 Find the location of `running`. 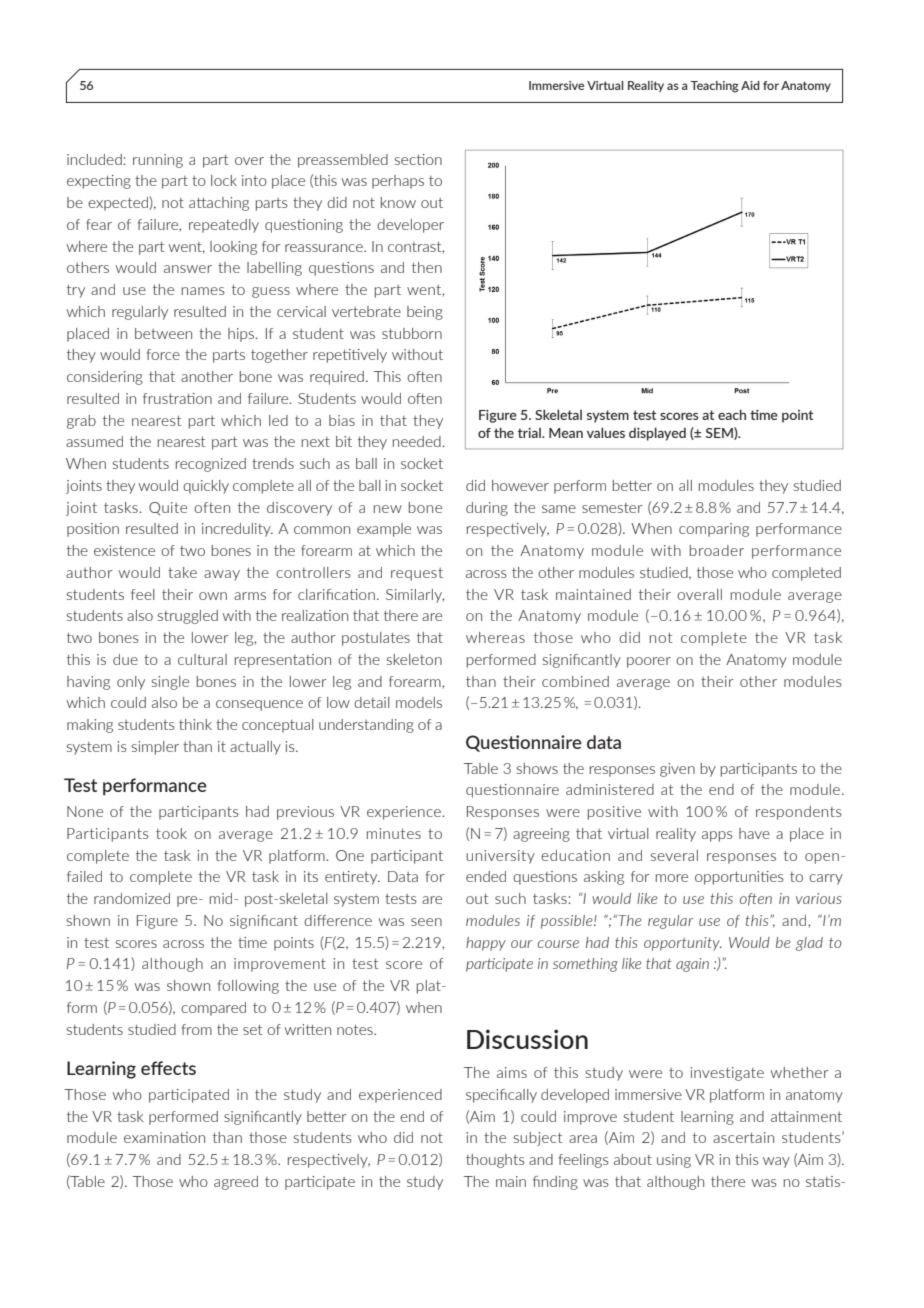

running is located at coordinates (158, 161).
